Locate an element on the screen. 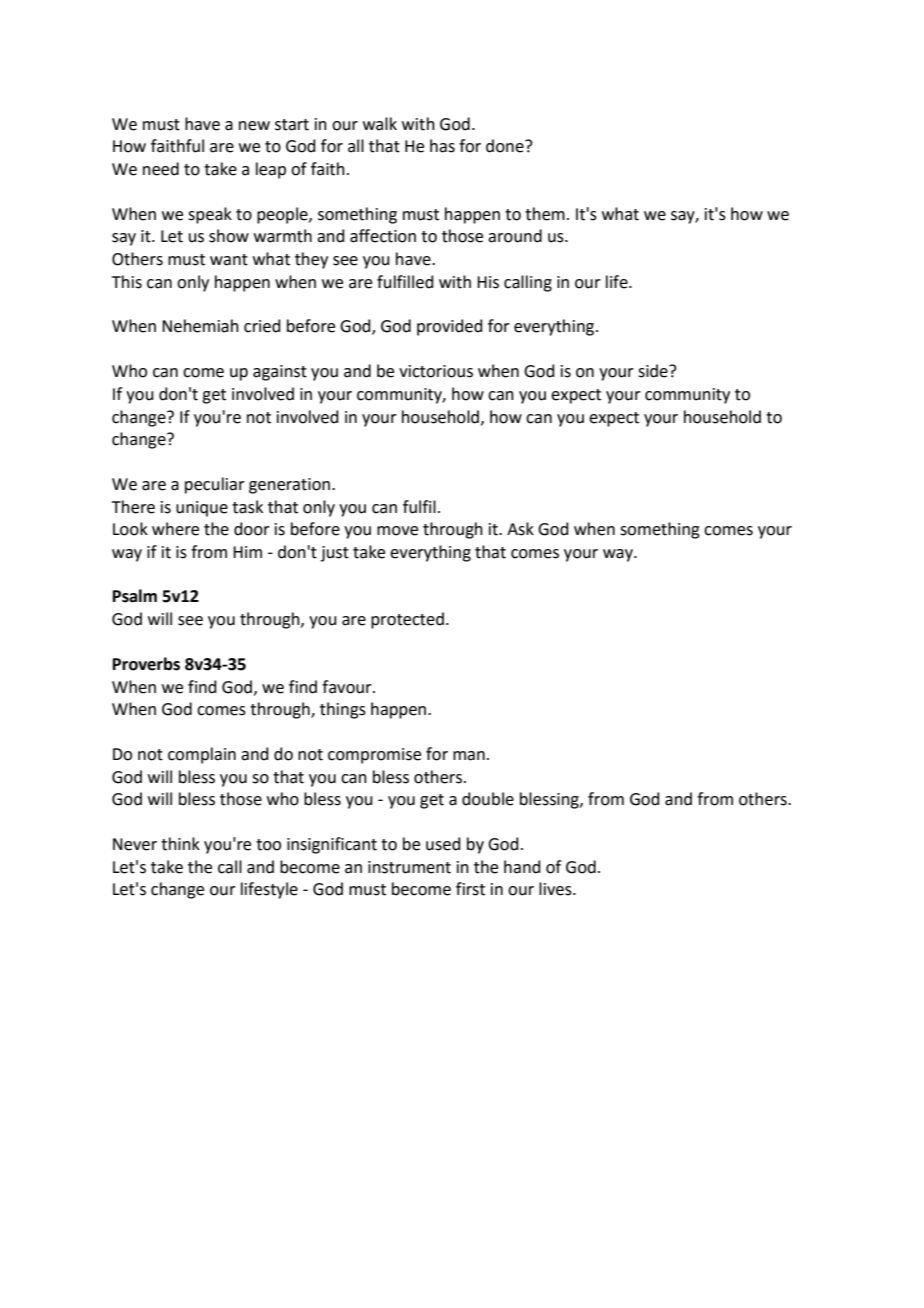  lives is located at coordinates (556, 889).
